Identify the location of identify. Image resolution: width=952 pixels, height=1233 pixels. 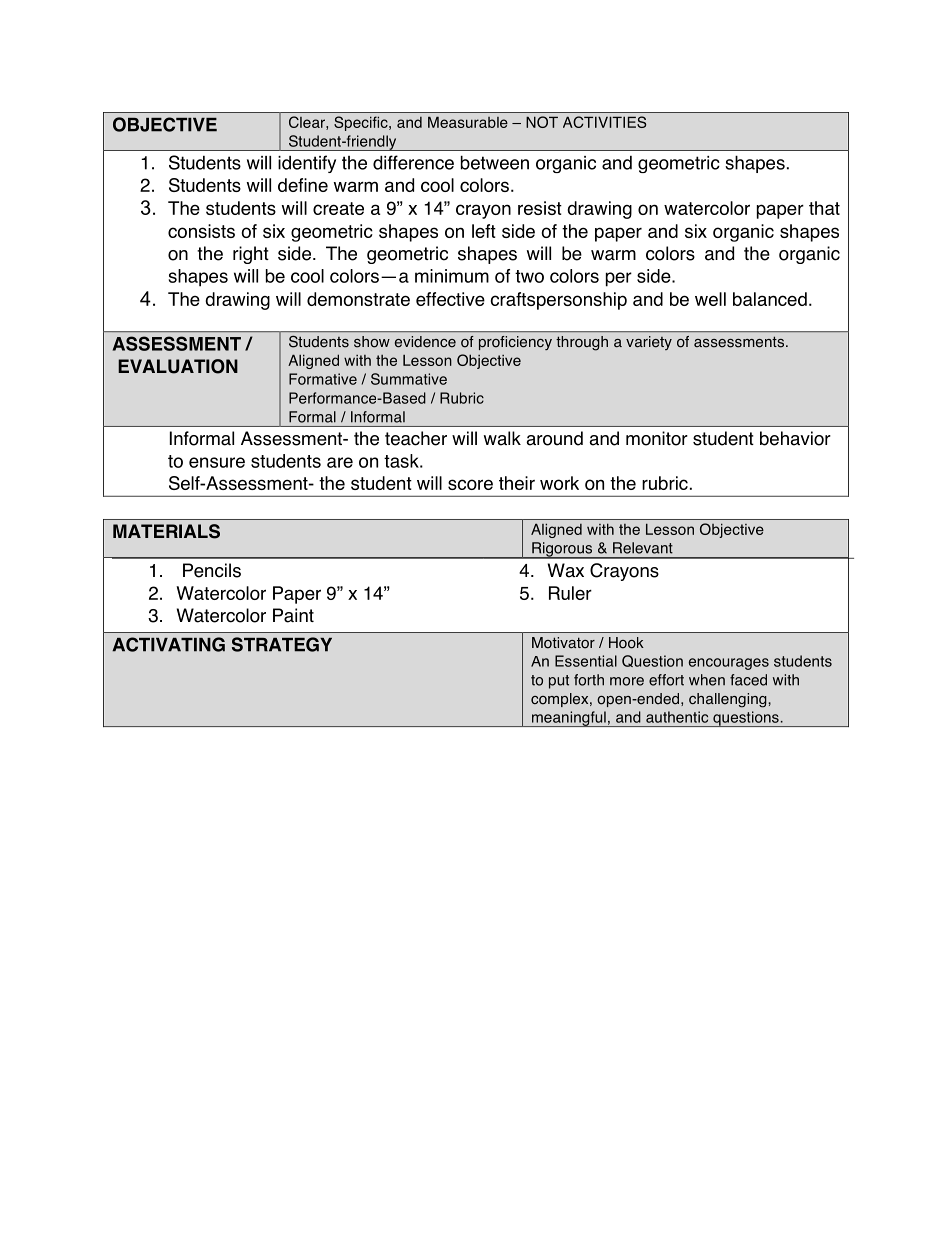
(307, 164).
